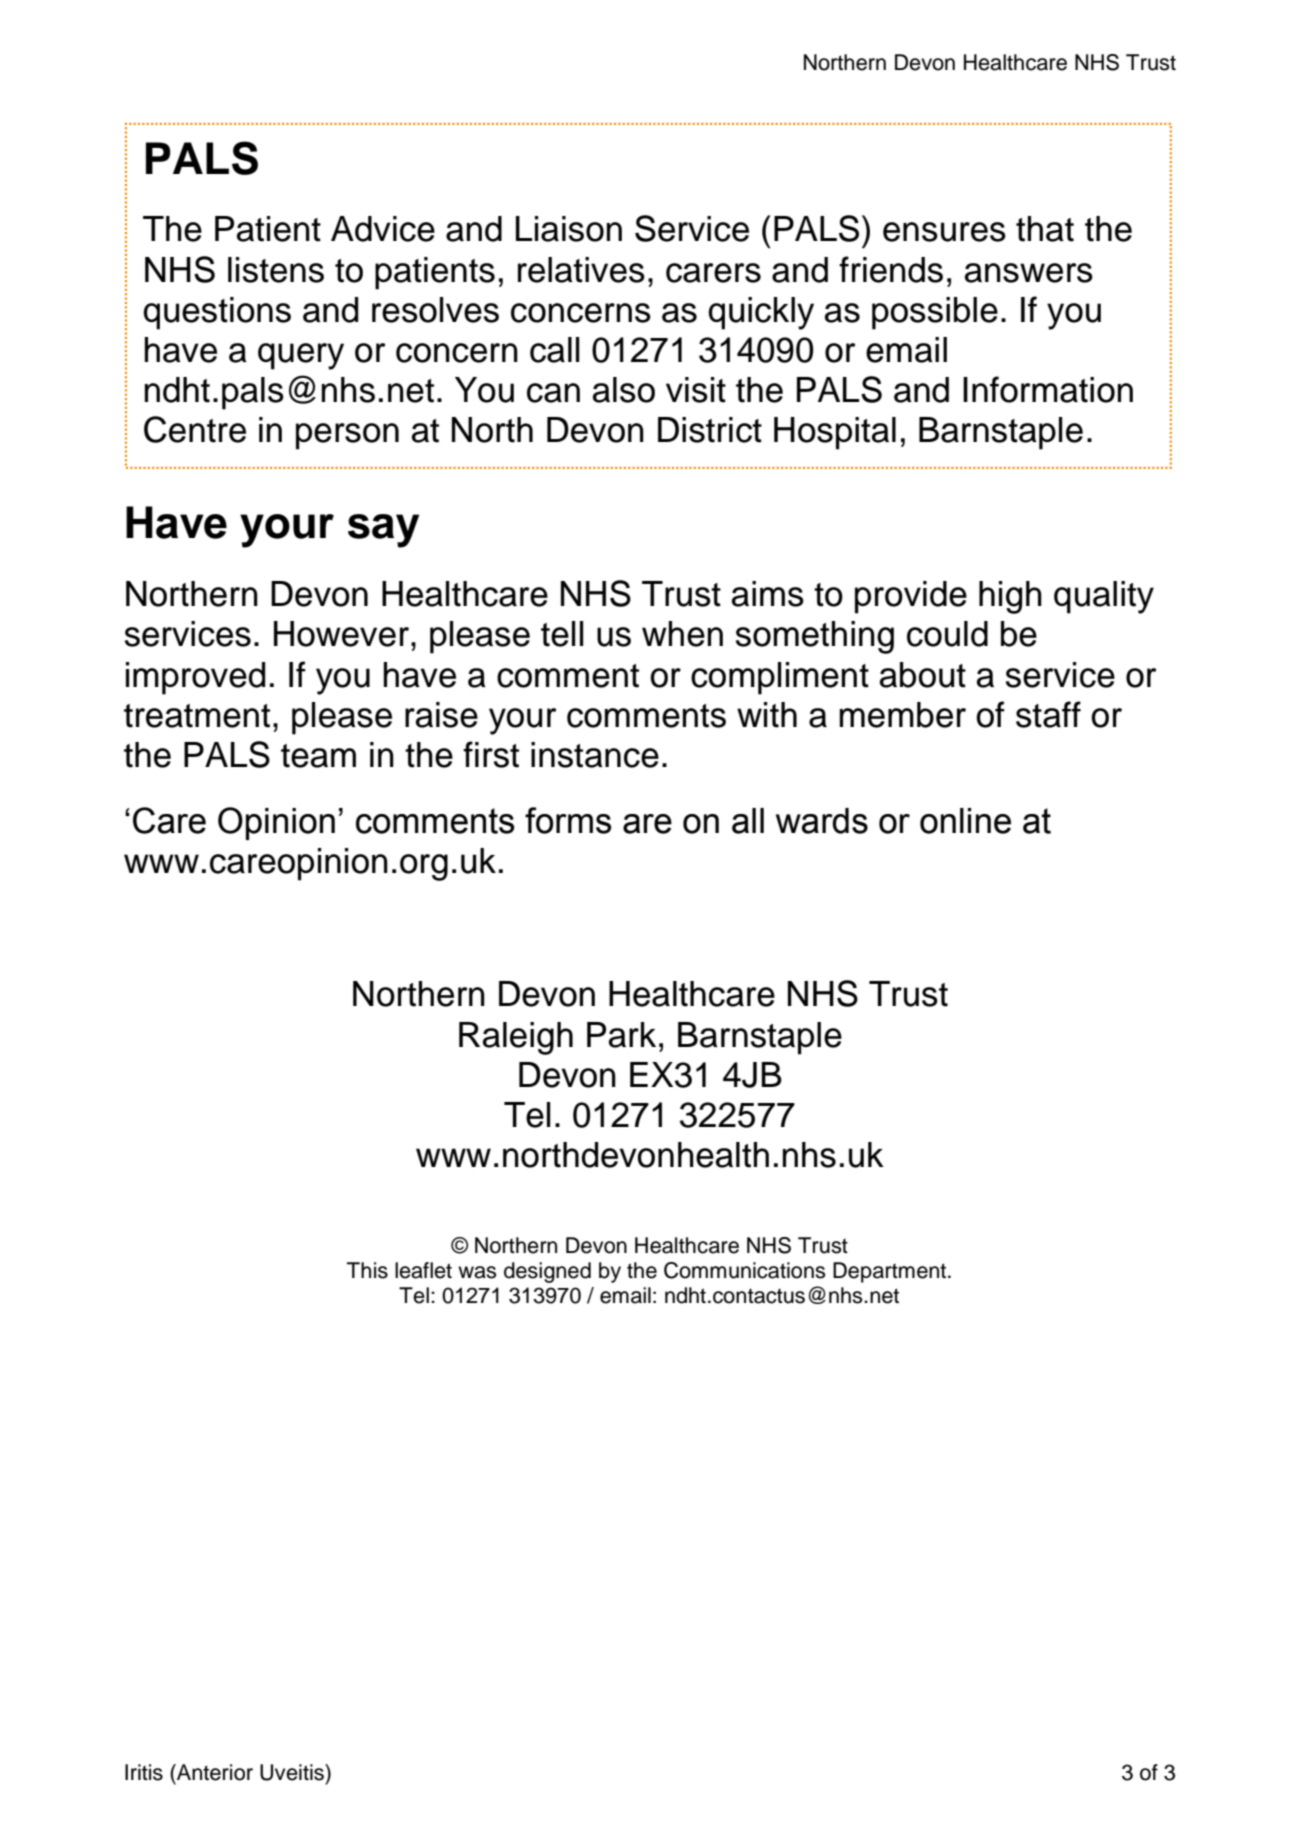 This image has height=1839, width=1300. I want to click on Anterior, so click(214, 1772).
